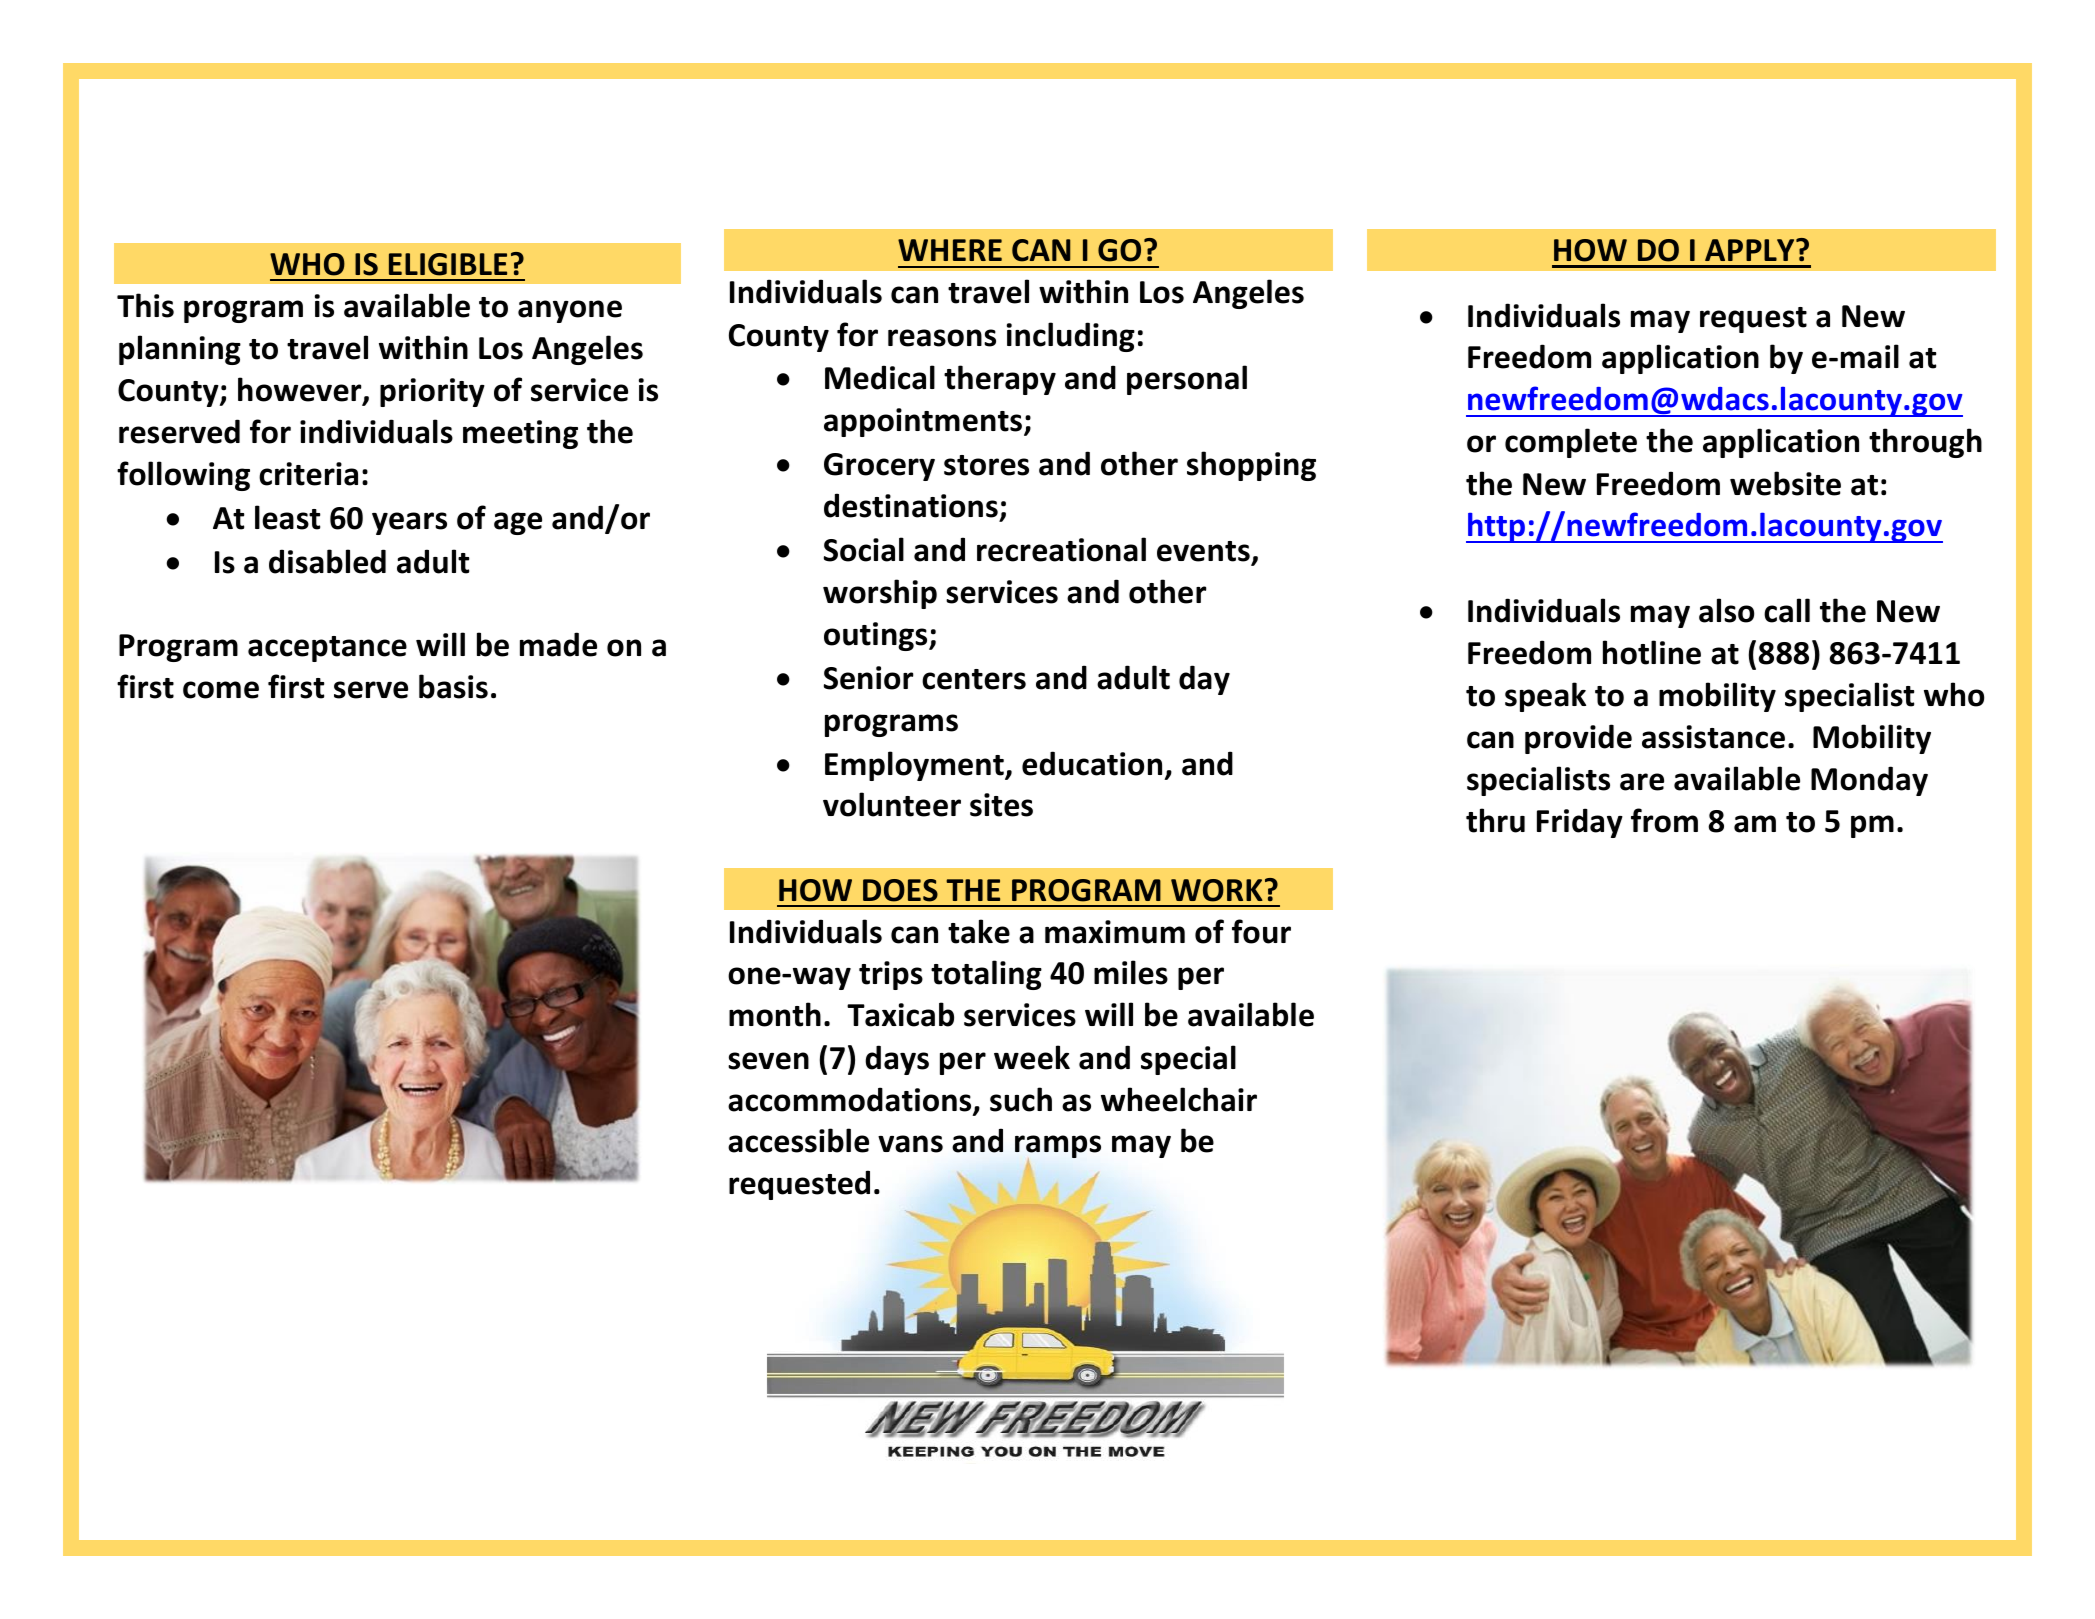 This page has height=1619, width=2095. What do you see at coordinates (448, 264) in the page?
I see `ELIGIBLE` at bounding box center [448, 264].
